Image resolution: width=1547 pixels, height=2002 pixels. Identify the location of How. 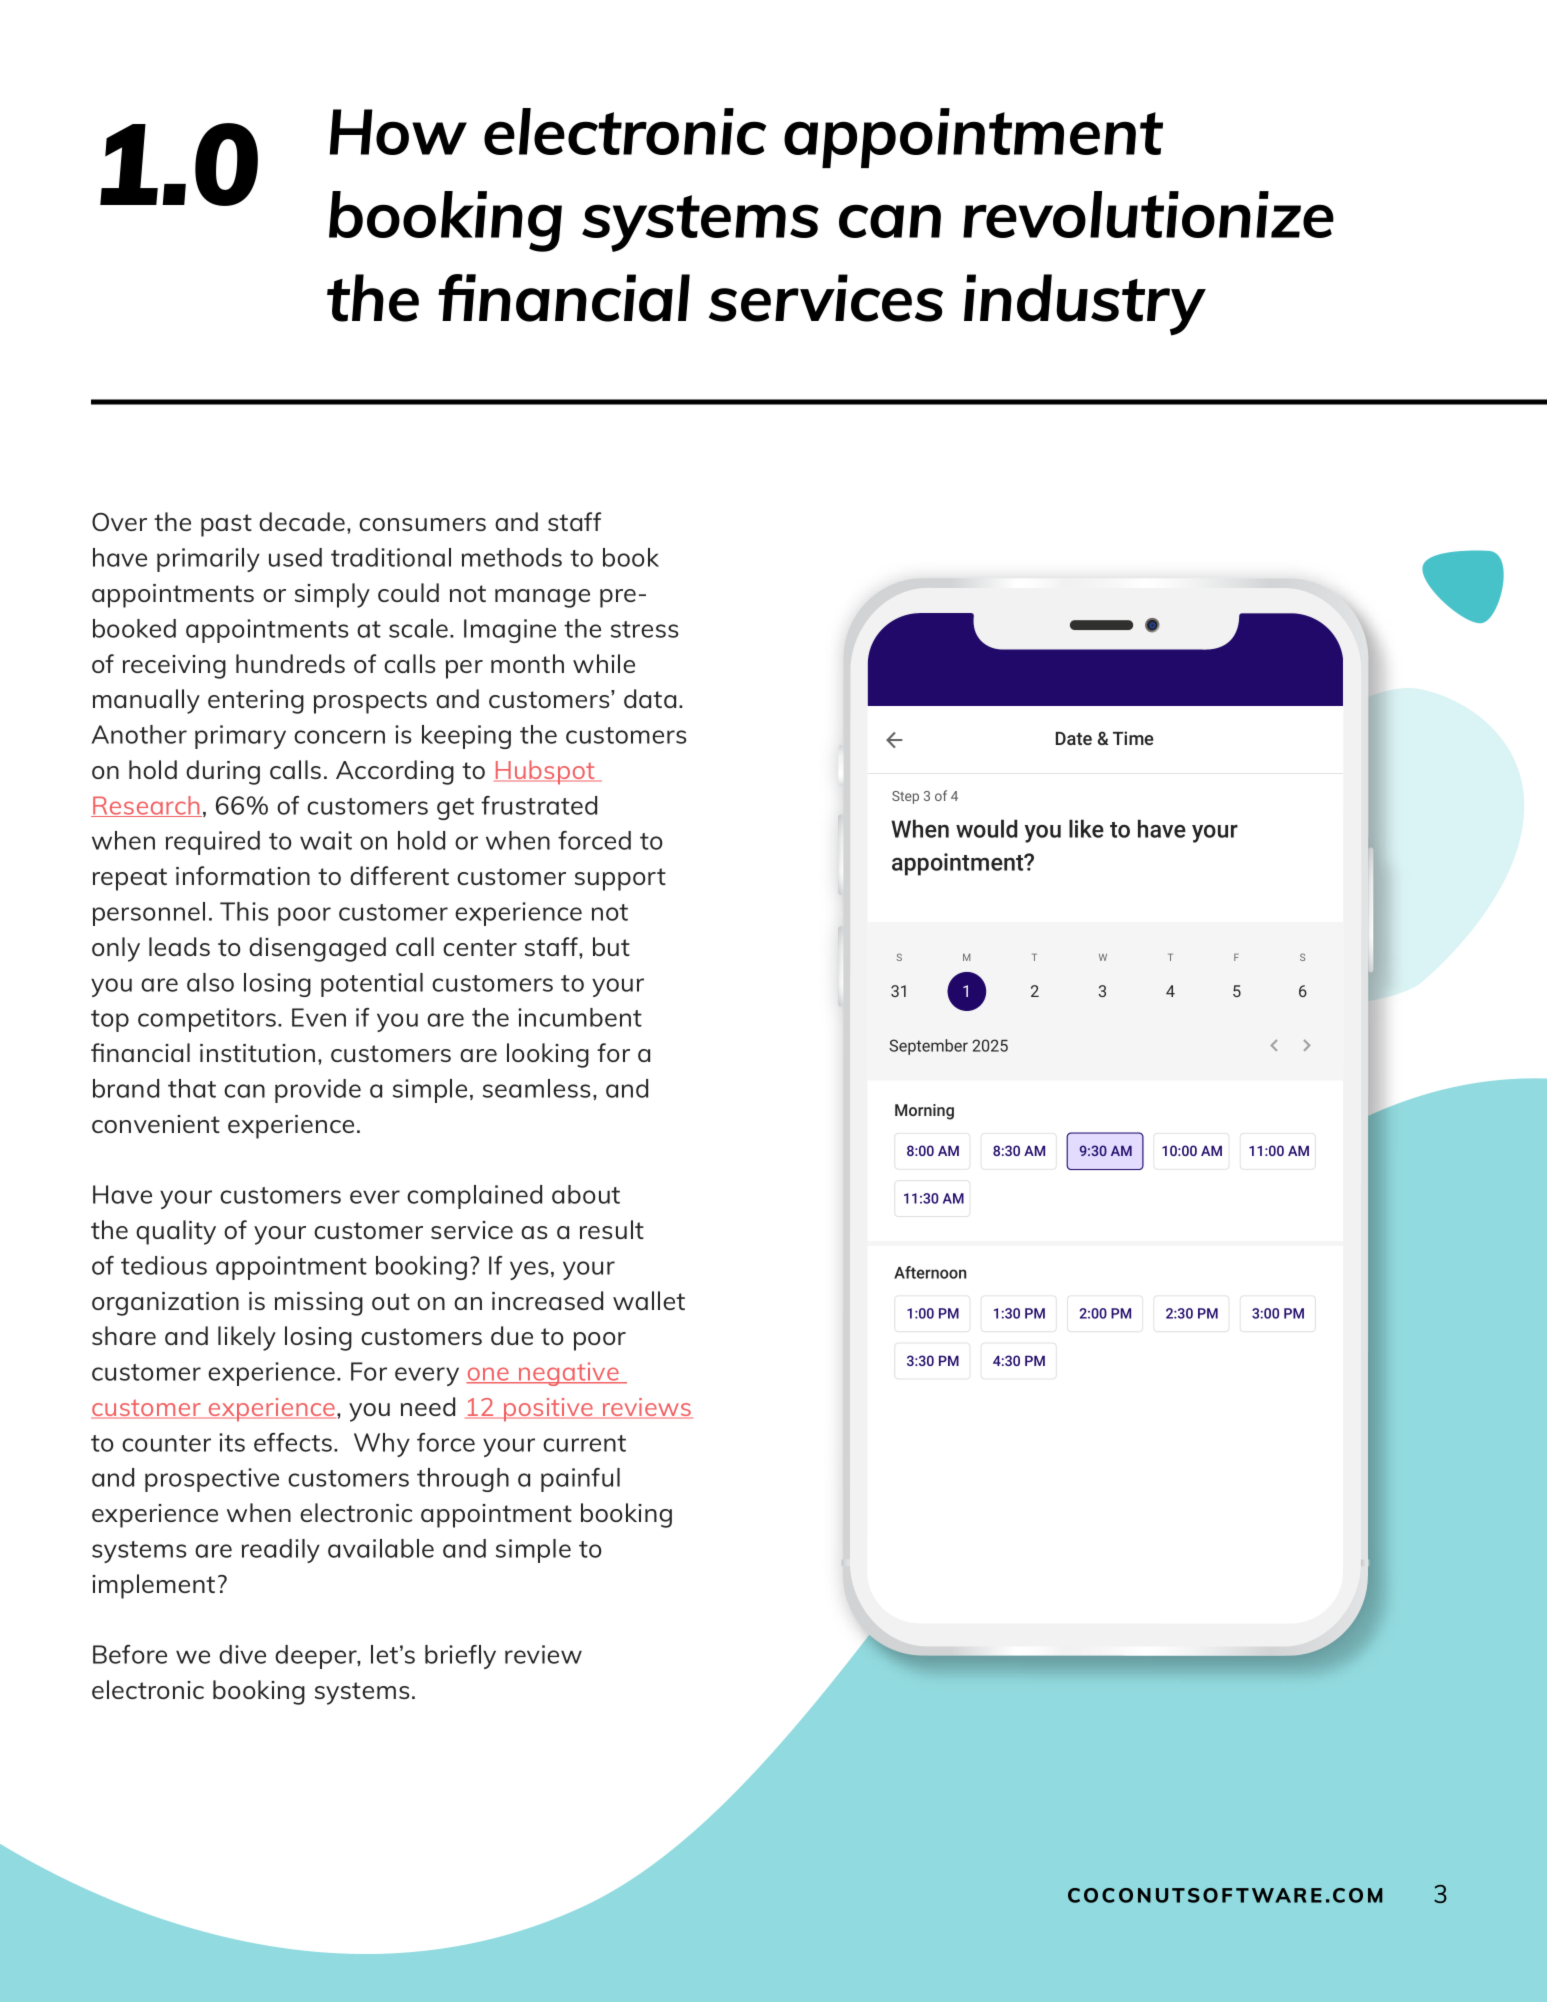
(398, 132).
